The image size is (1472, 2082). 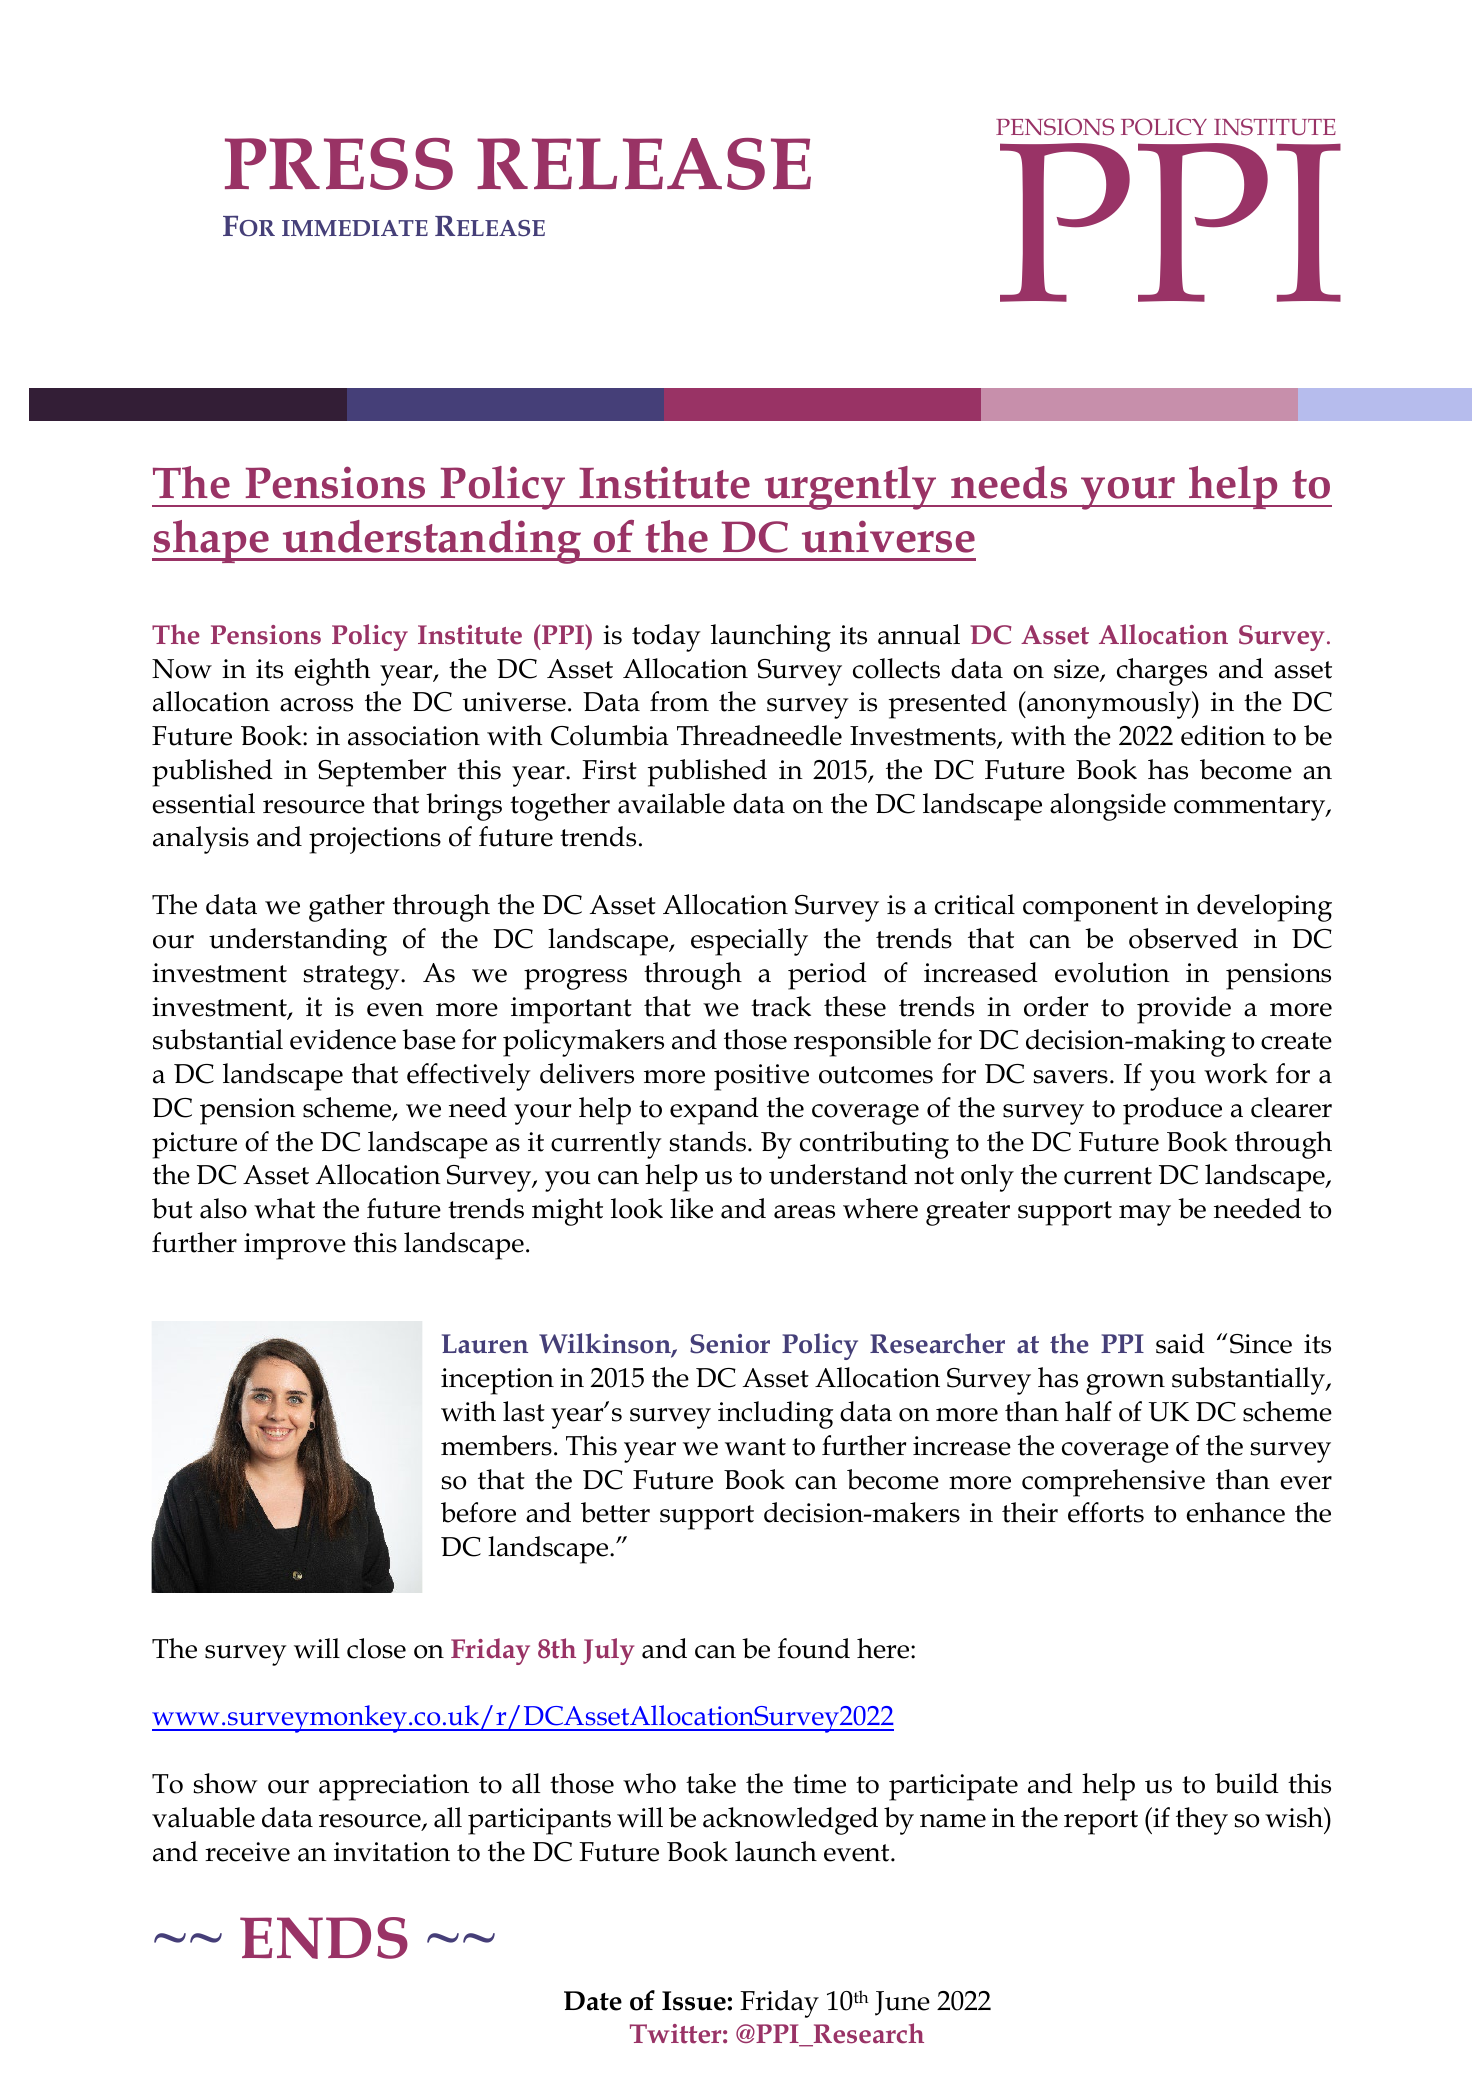 What do you see at coordinates (666, 638) in the document?
I see `today` at bounding box center [666, 638].
